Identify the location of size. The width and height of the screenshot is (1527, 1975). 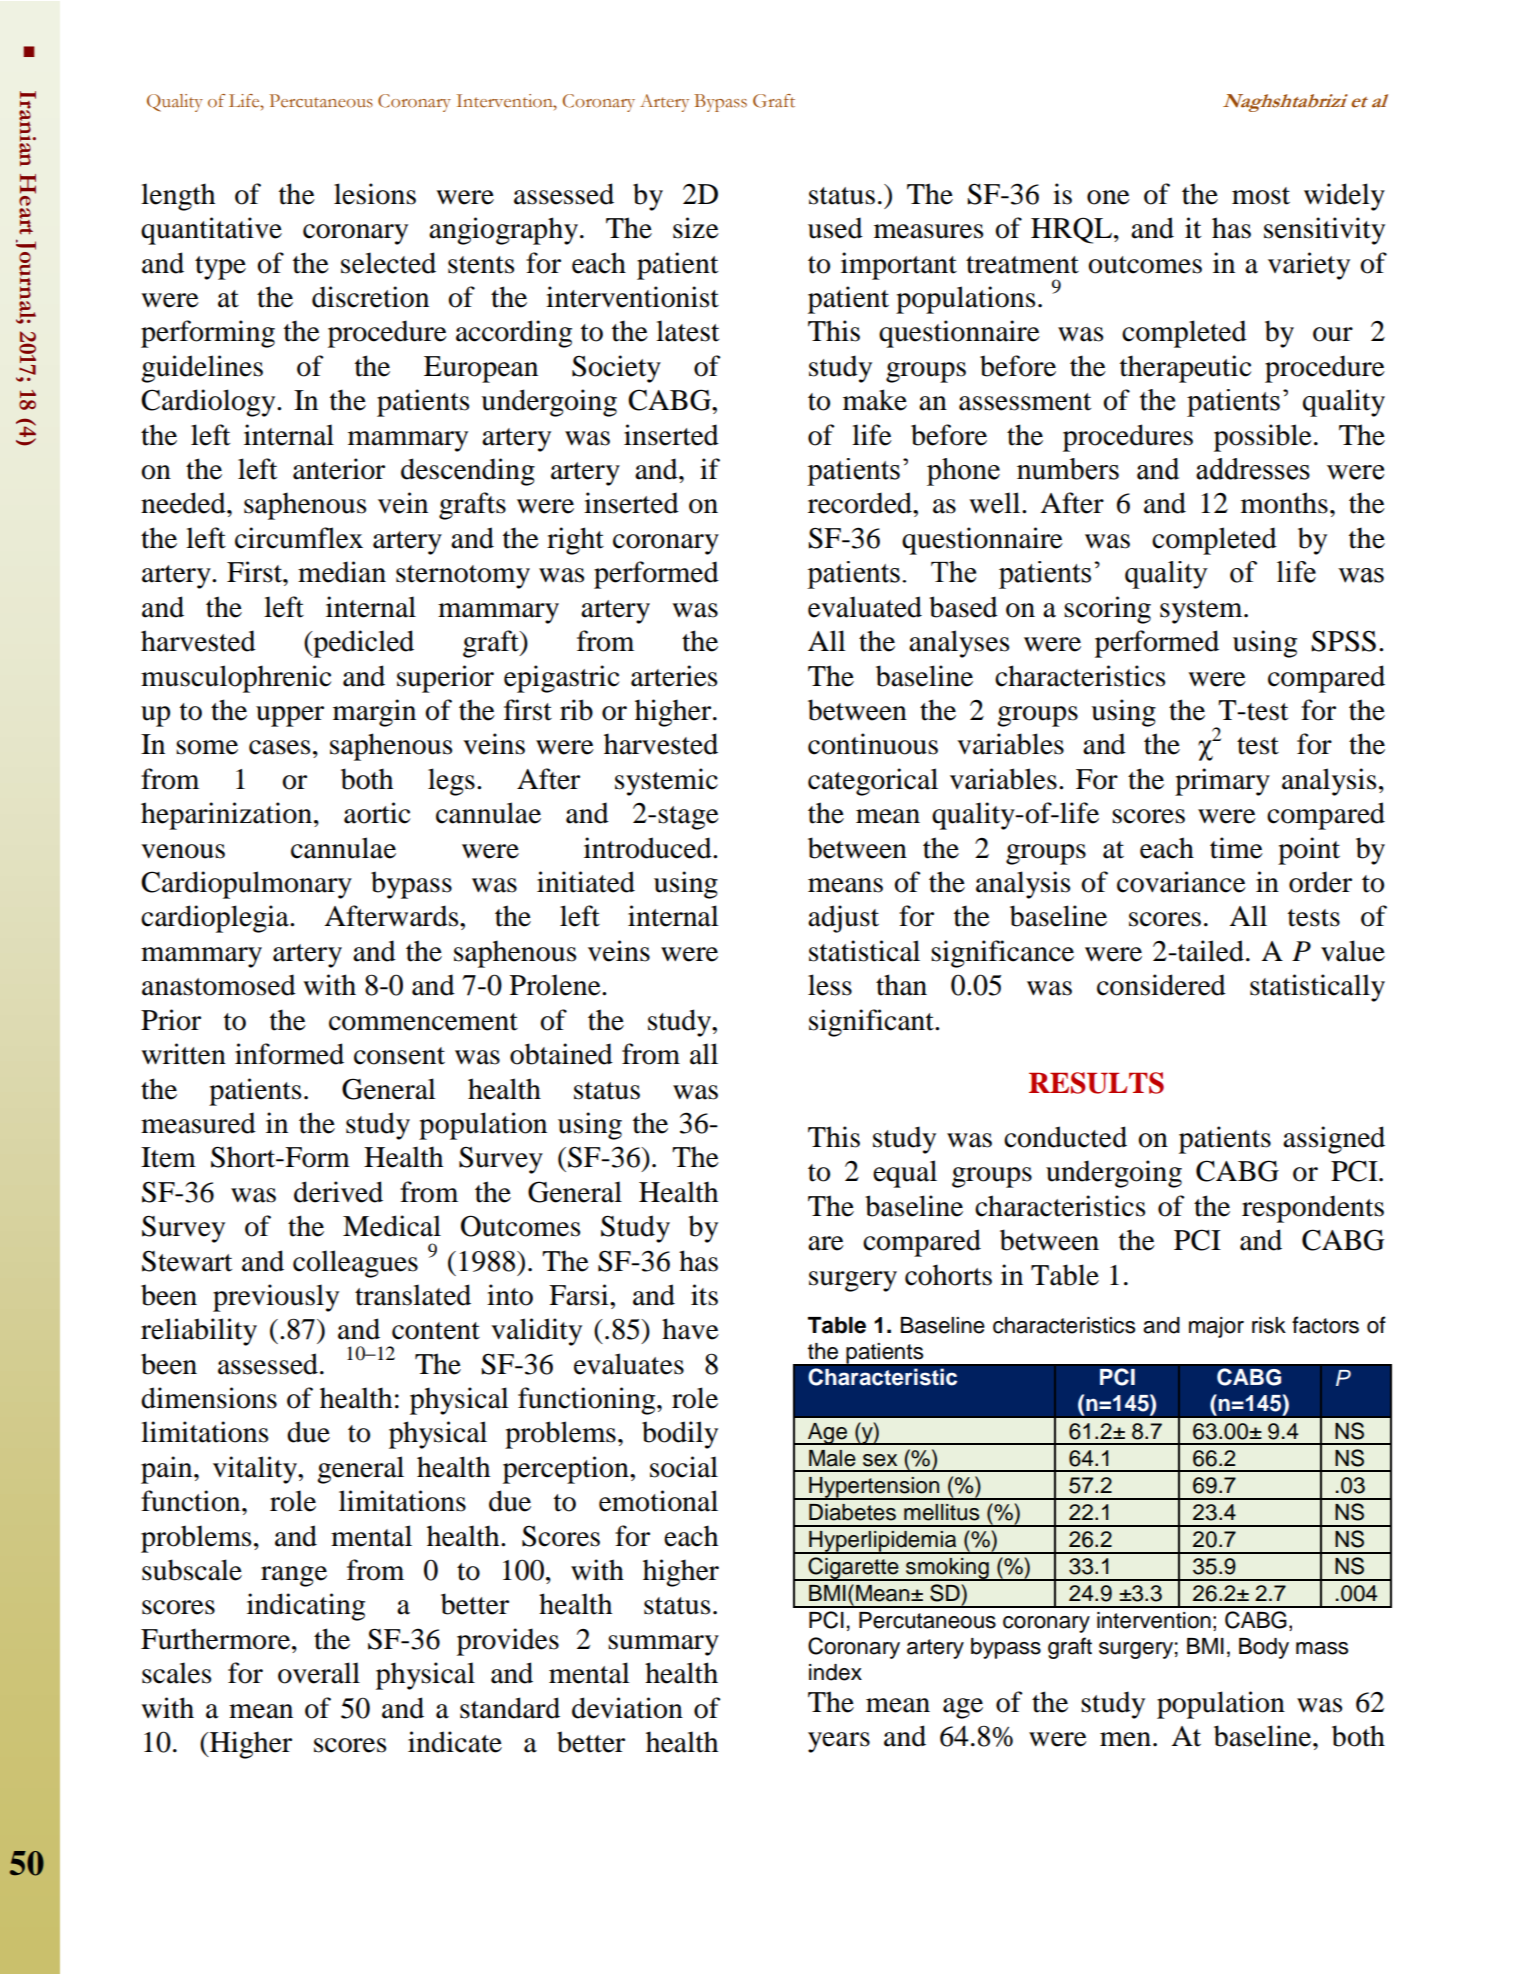
(696, 228).
